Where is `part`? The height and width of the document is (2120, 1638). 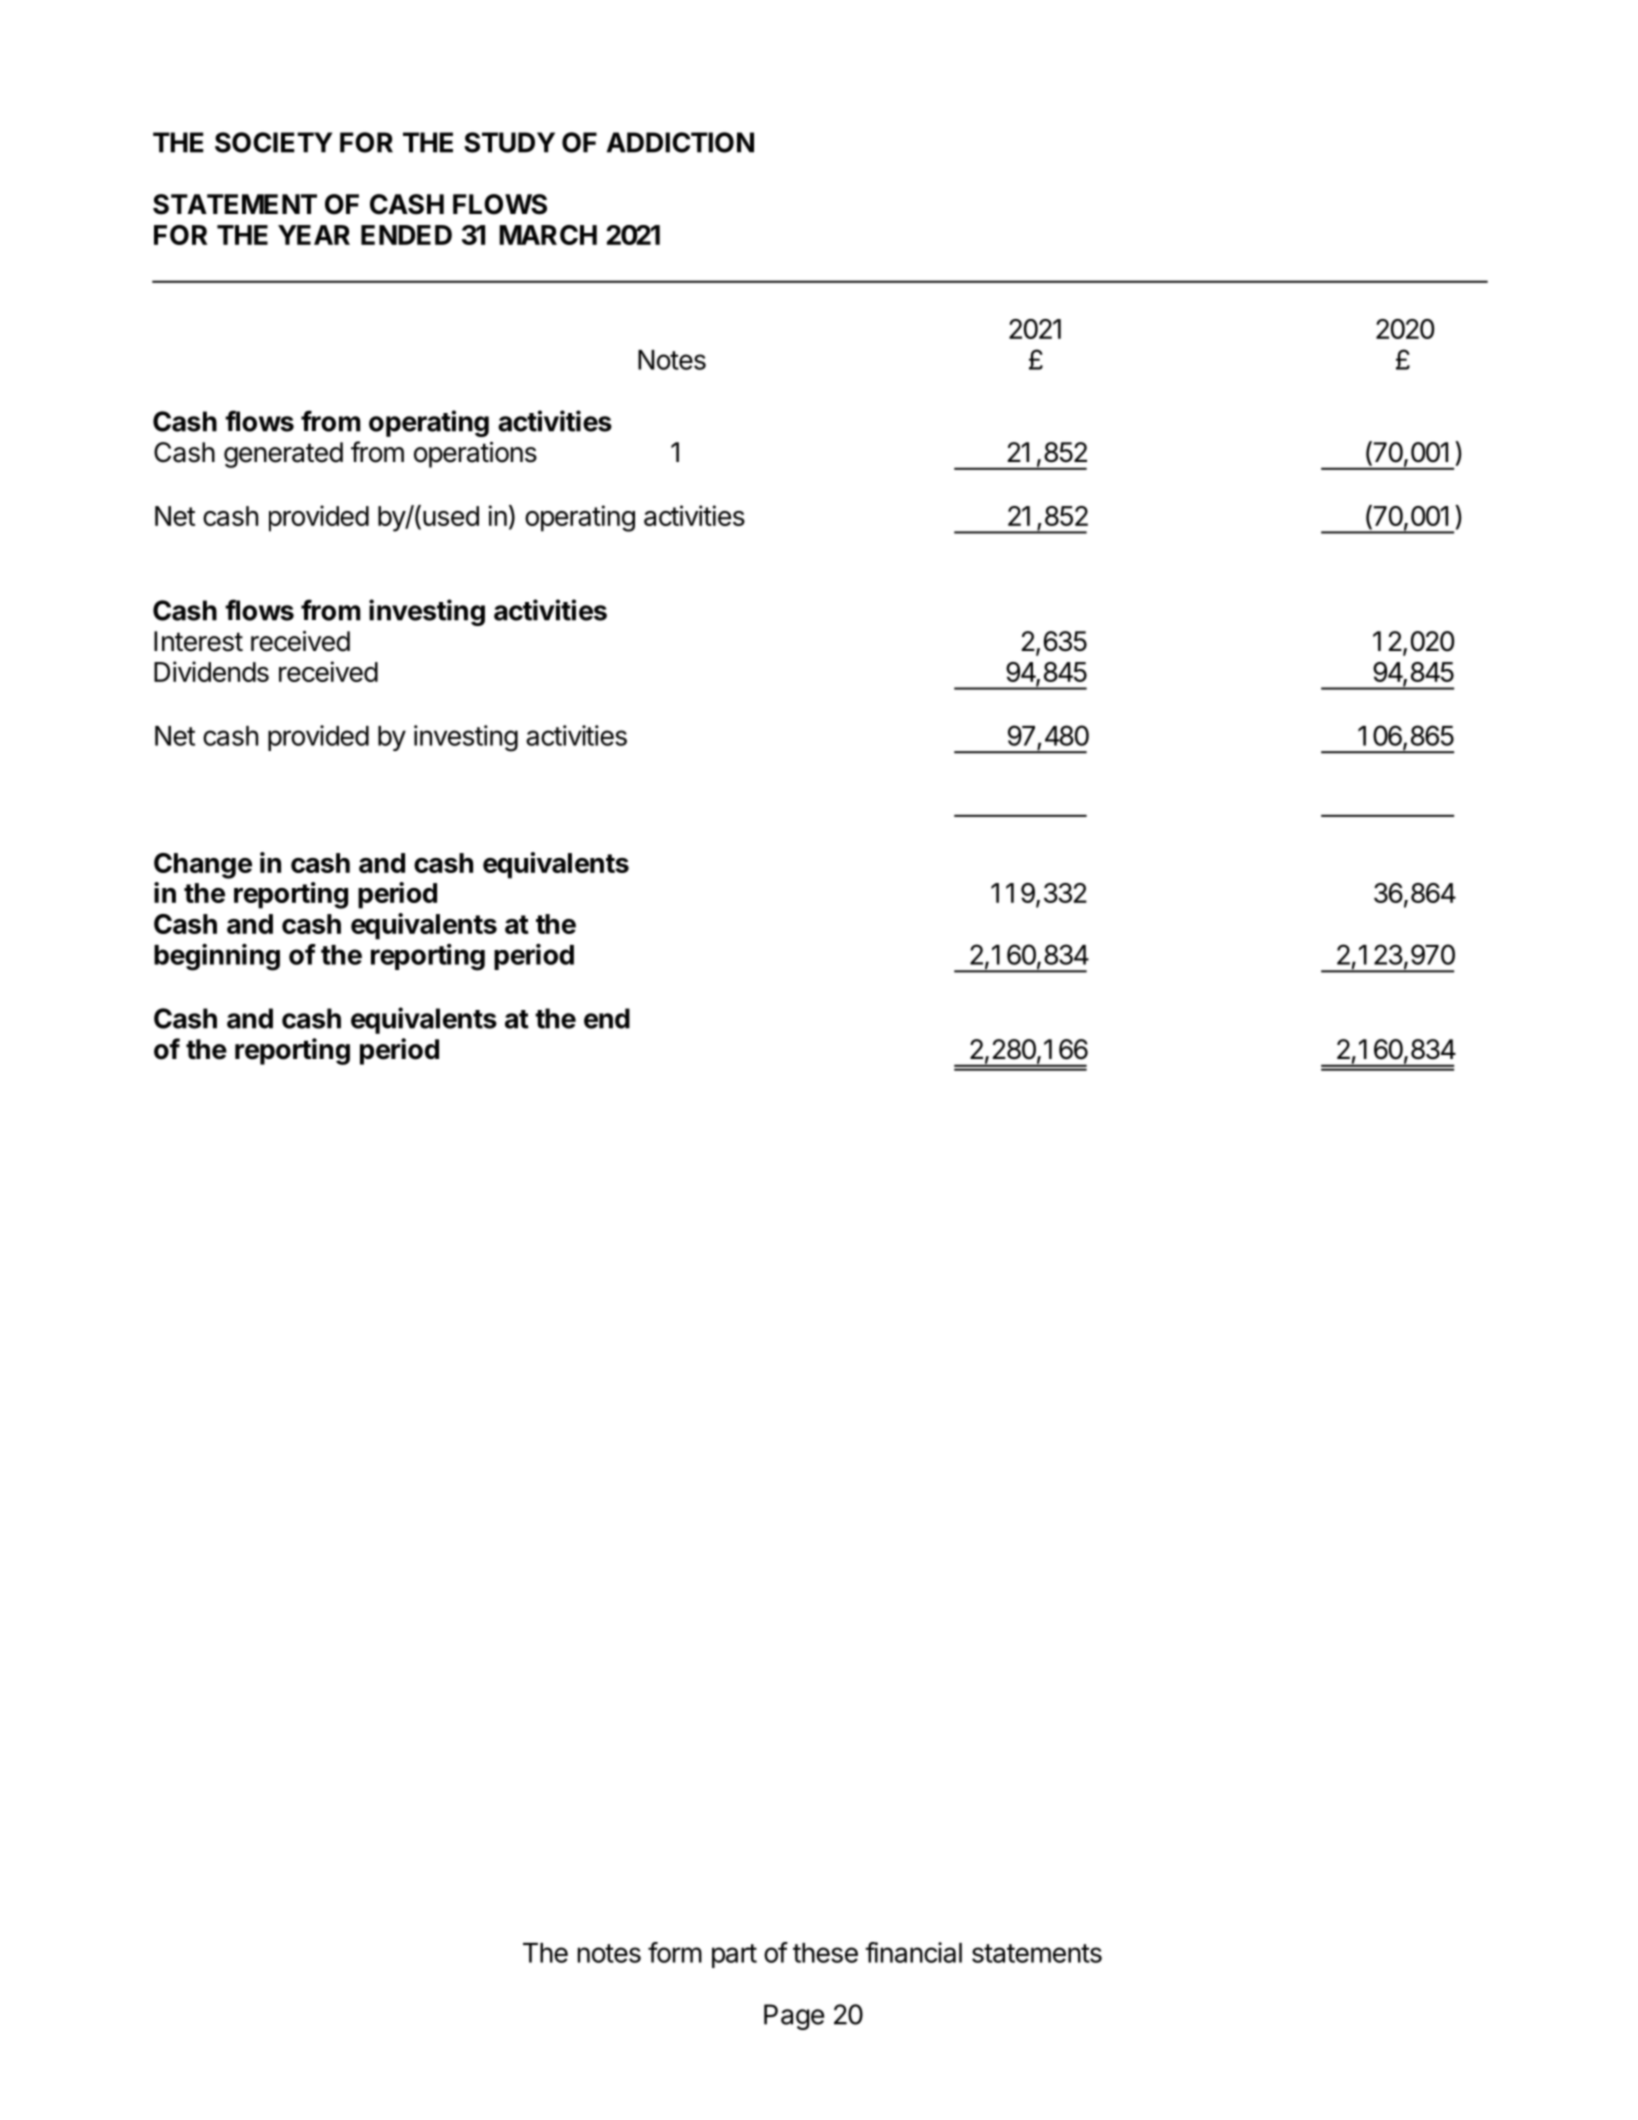 part is located at coordinates (734, 1956).
